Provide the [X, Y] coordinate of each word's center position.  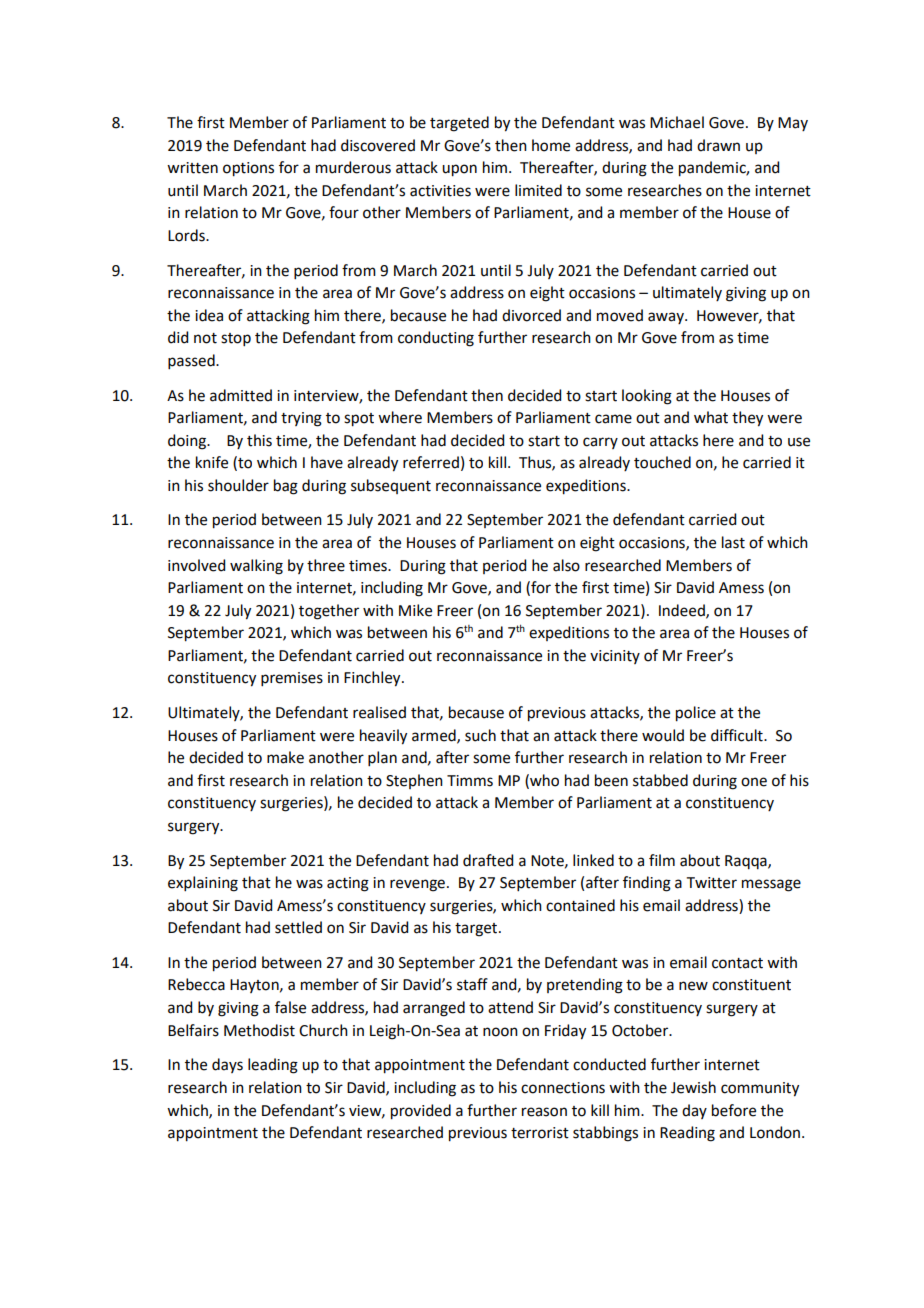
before [734, 1110]
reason [544, 1112]
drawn [718, 145]
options [248, 169]
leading [273, 1066]
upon [459, 170]
